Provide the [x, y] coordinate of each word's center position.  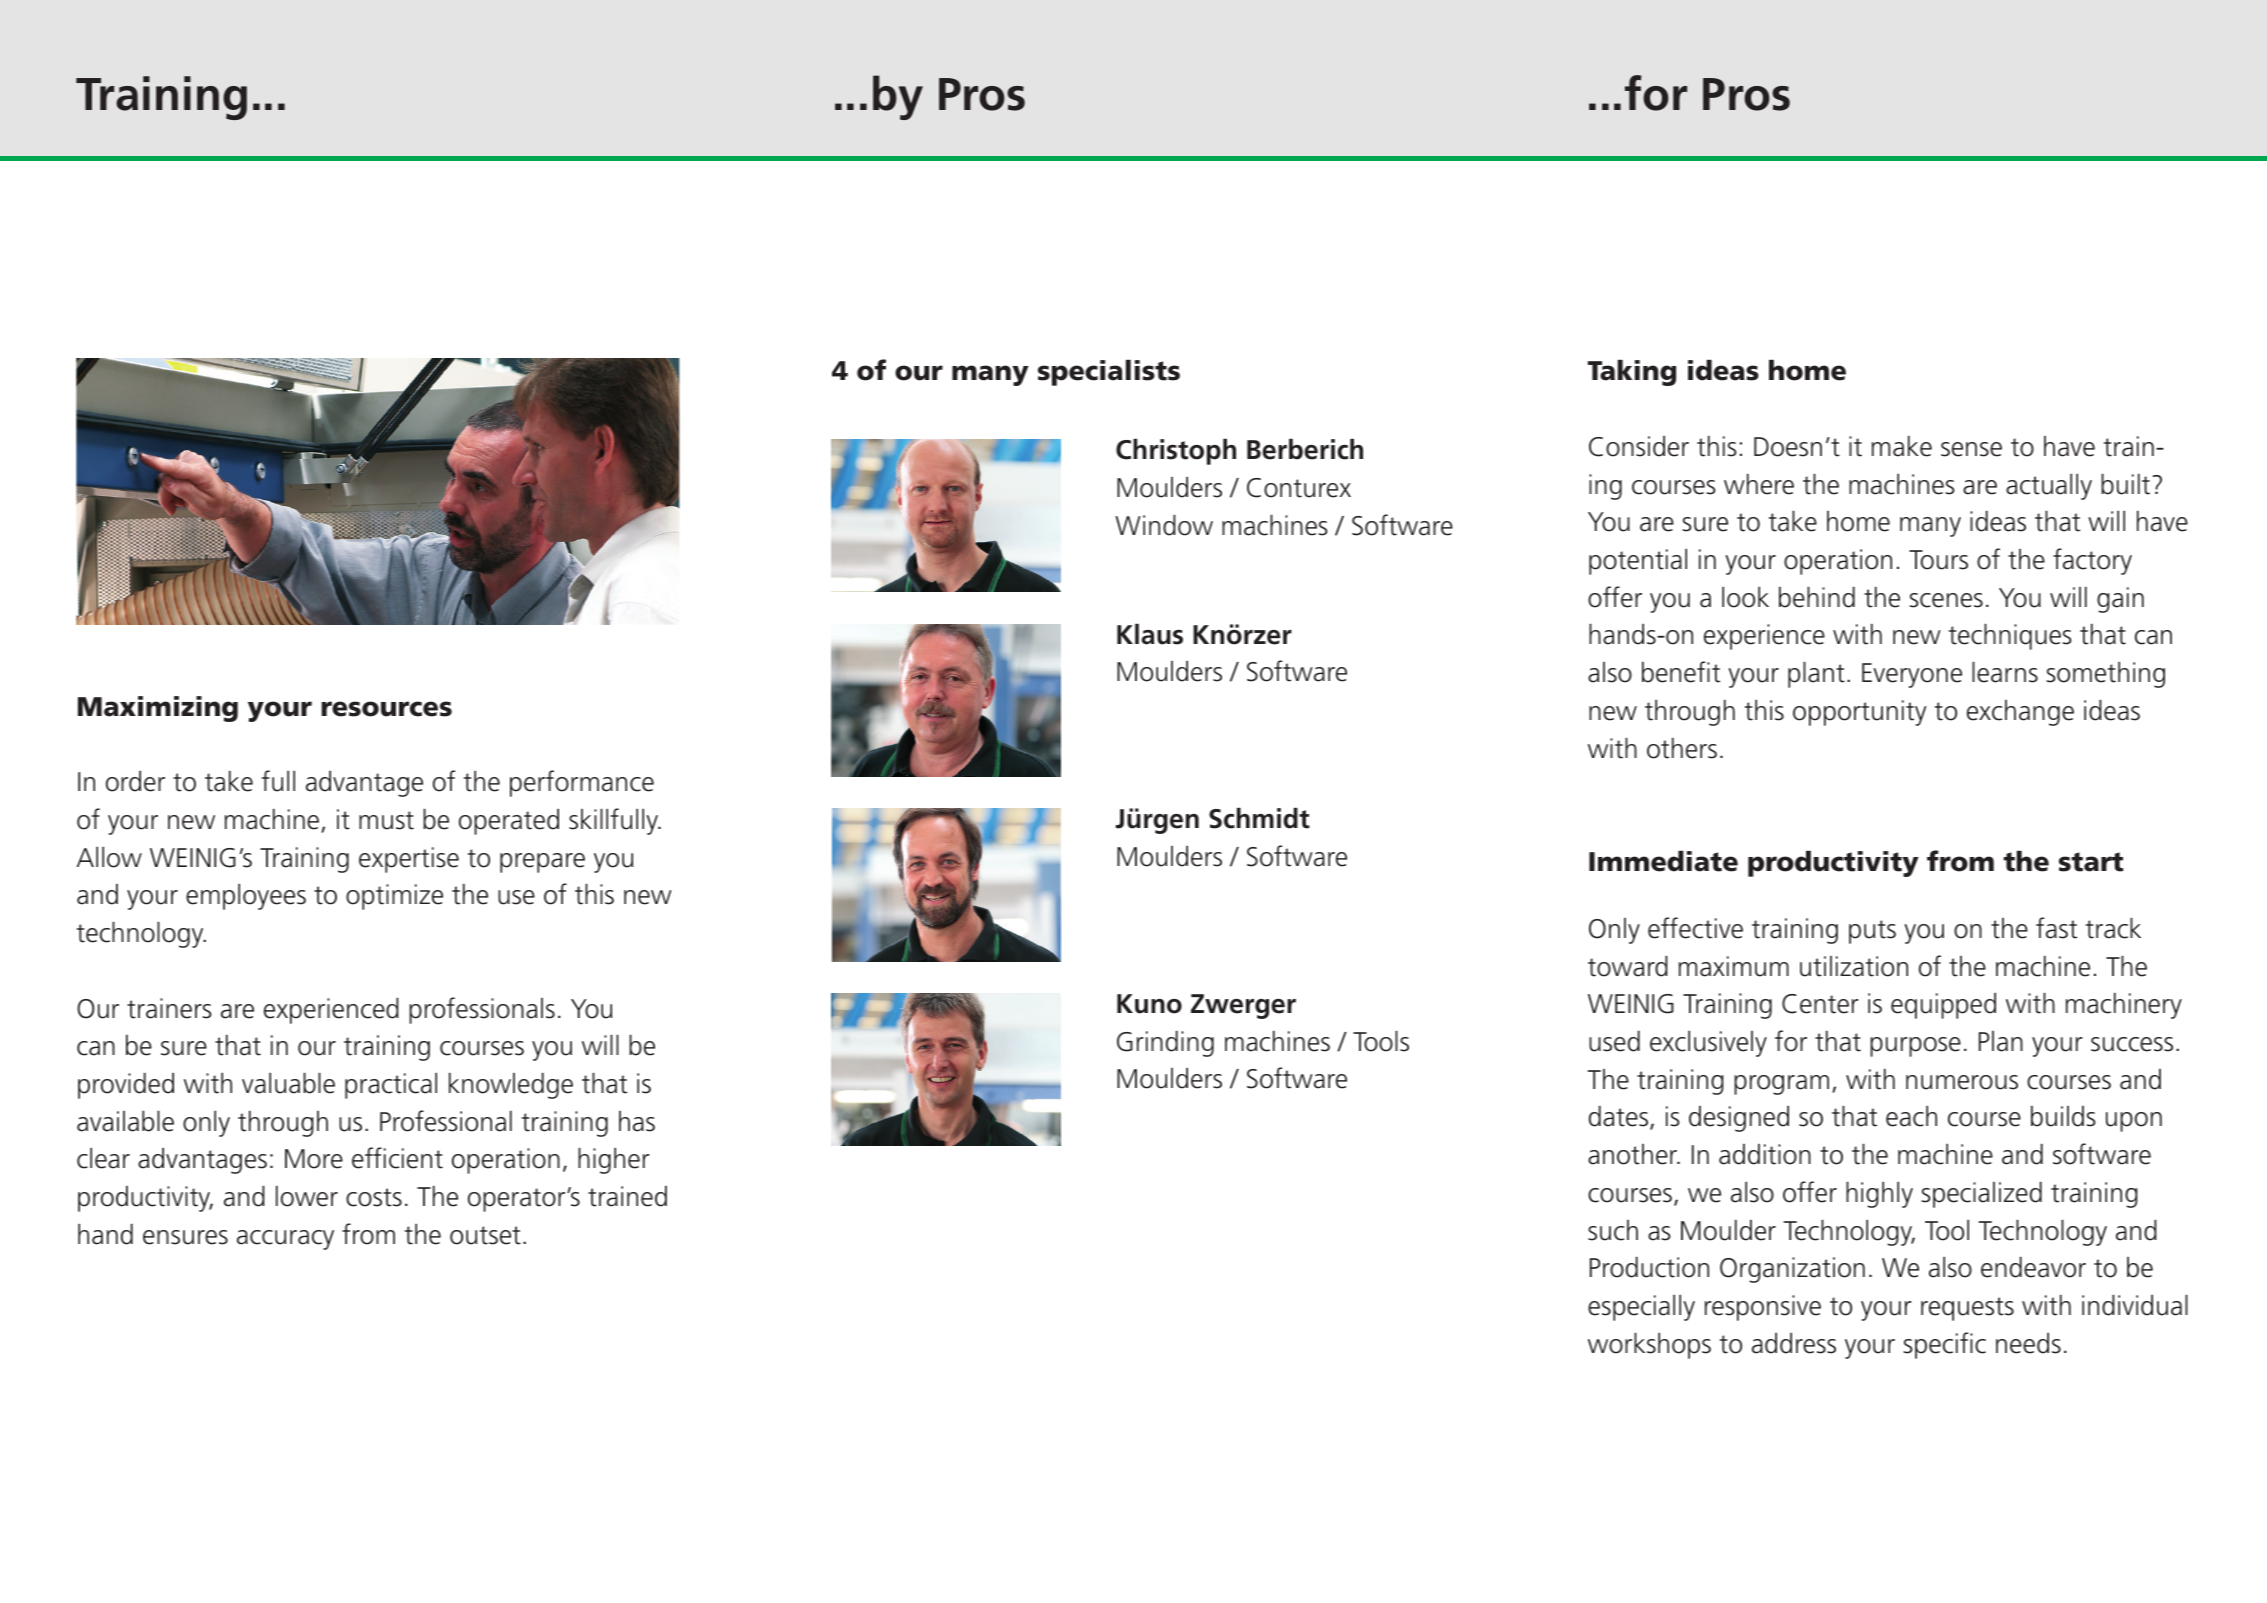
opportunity [1860, 713]
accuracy [285, 1240]
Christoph [1176, 452]
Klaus [1150, 634]
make [1902, 446]
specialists [1109, 373]
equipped [1943, 1006]
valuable [288, 1083]
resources [386, 709]
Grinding [1165, 1044]
